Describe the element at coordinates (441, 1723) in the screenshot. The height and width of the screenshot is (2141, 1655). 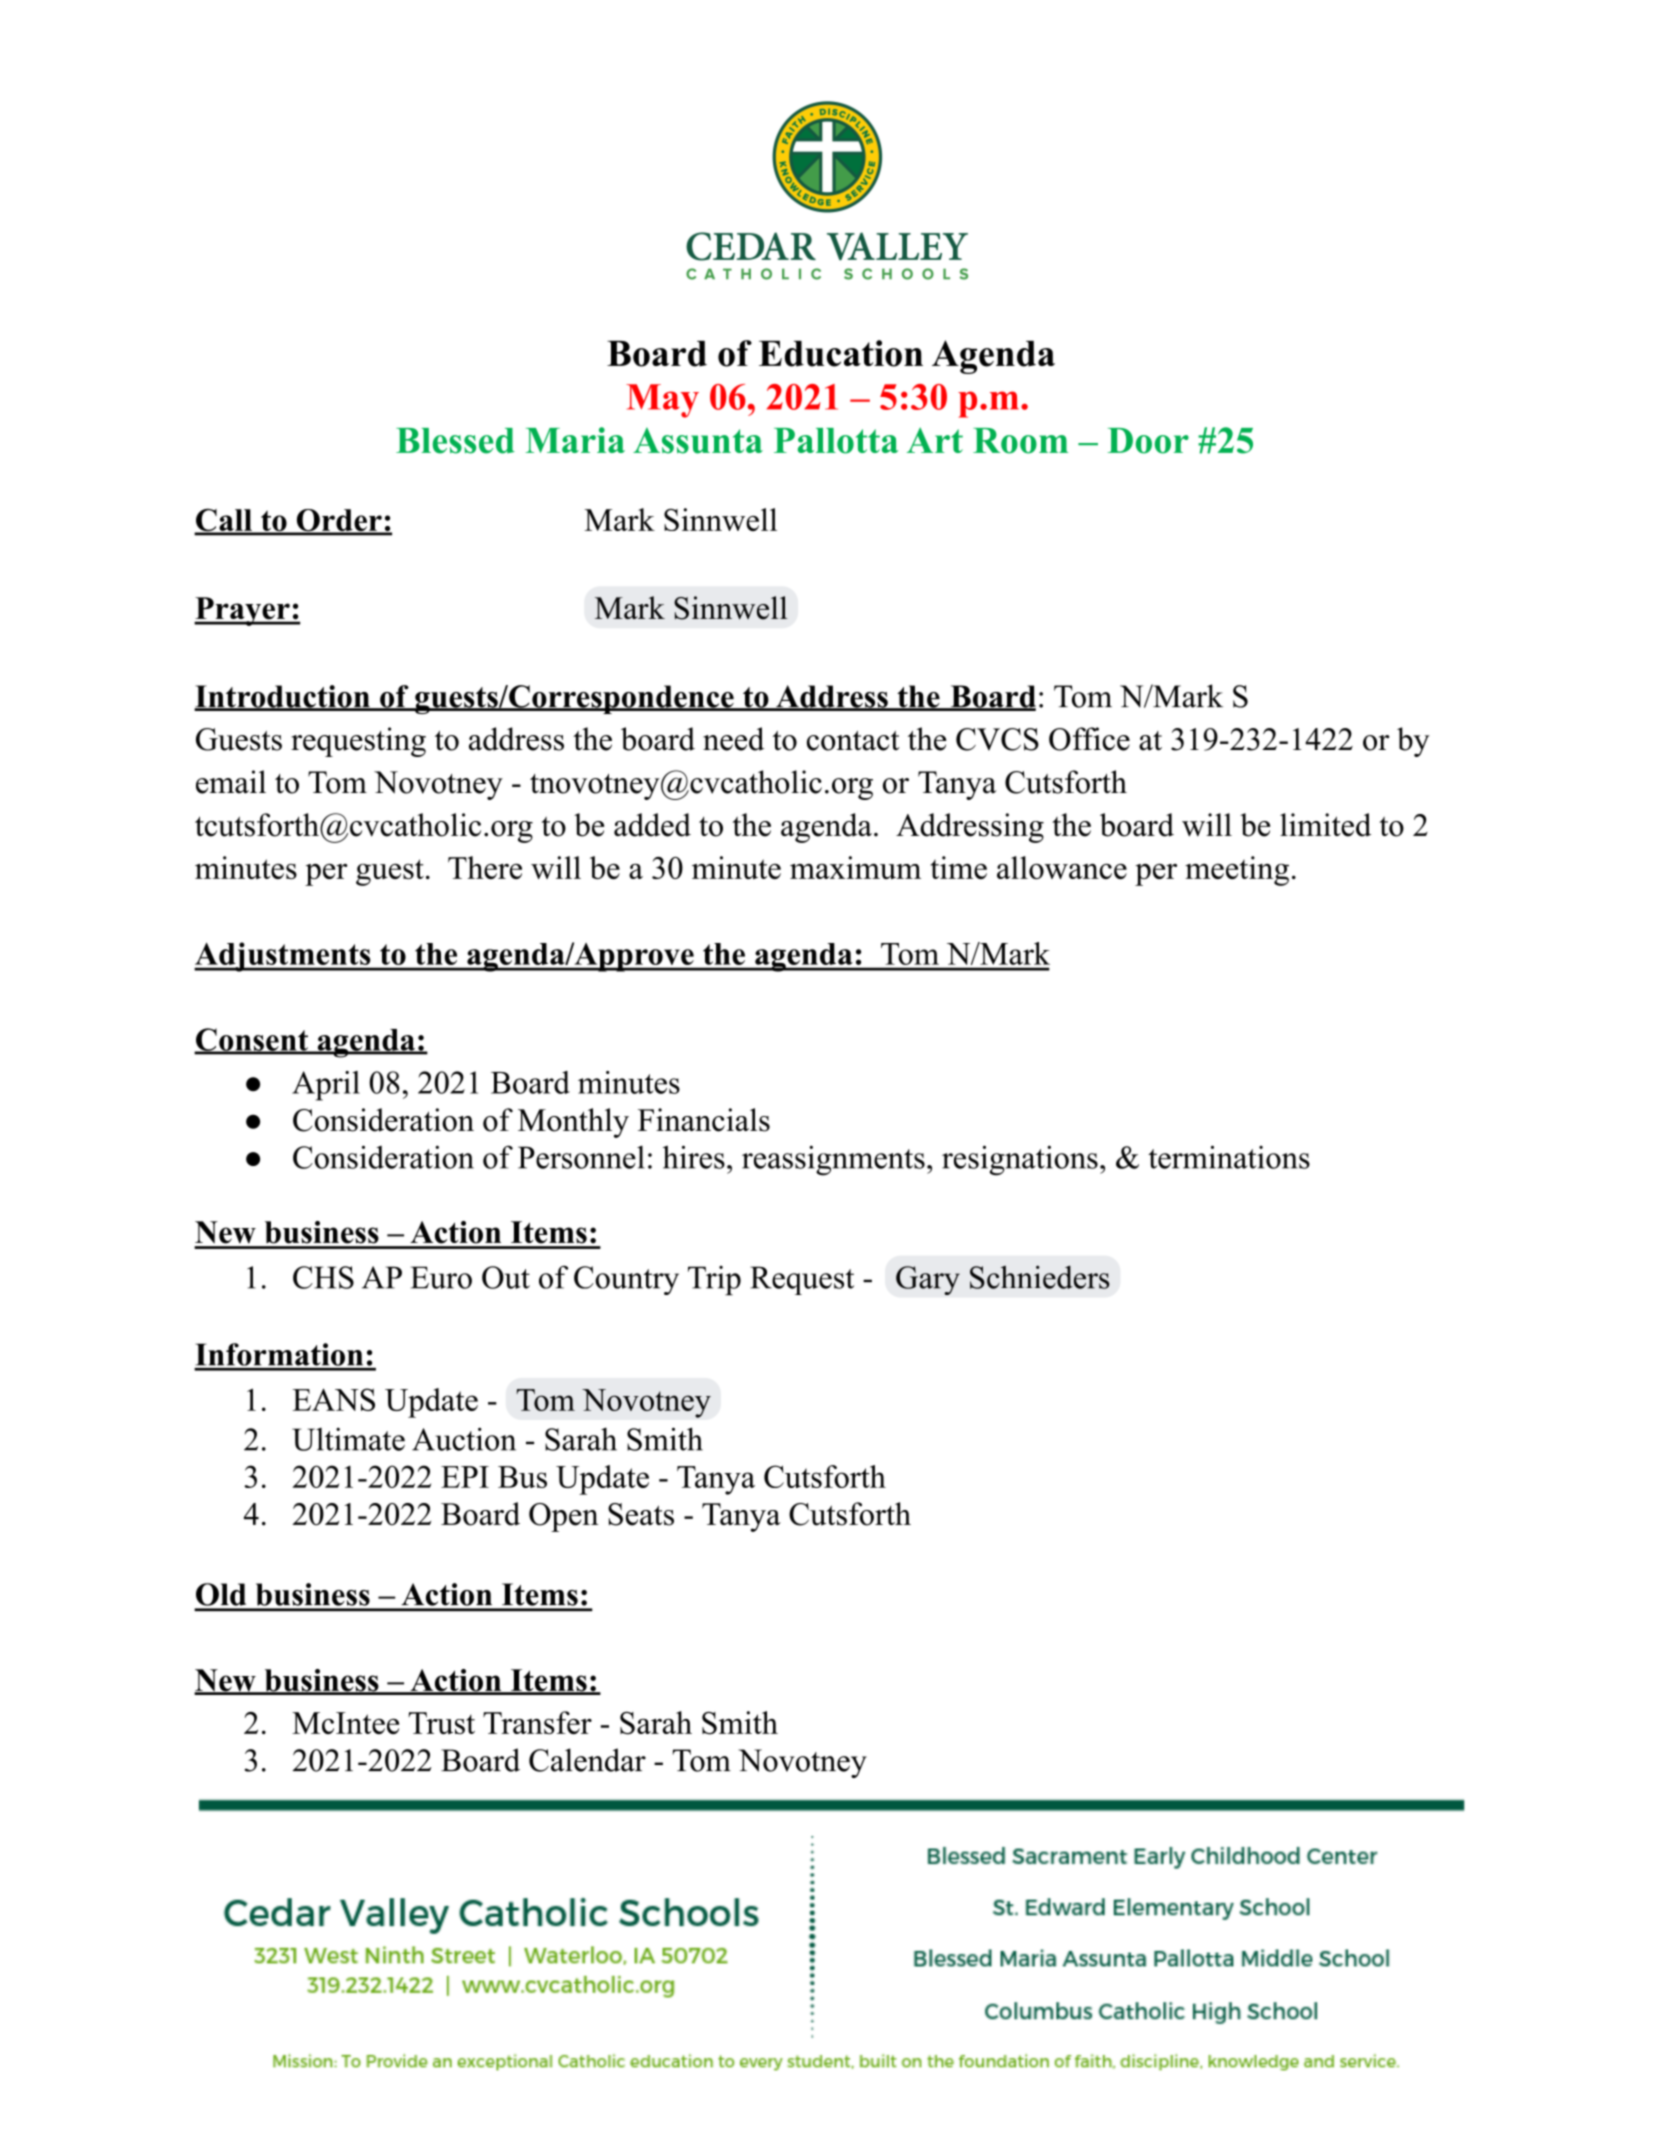
I see `Trust` at that location.
